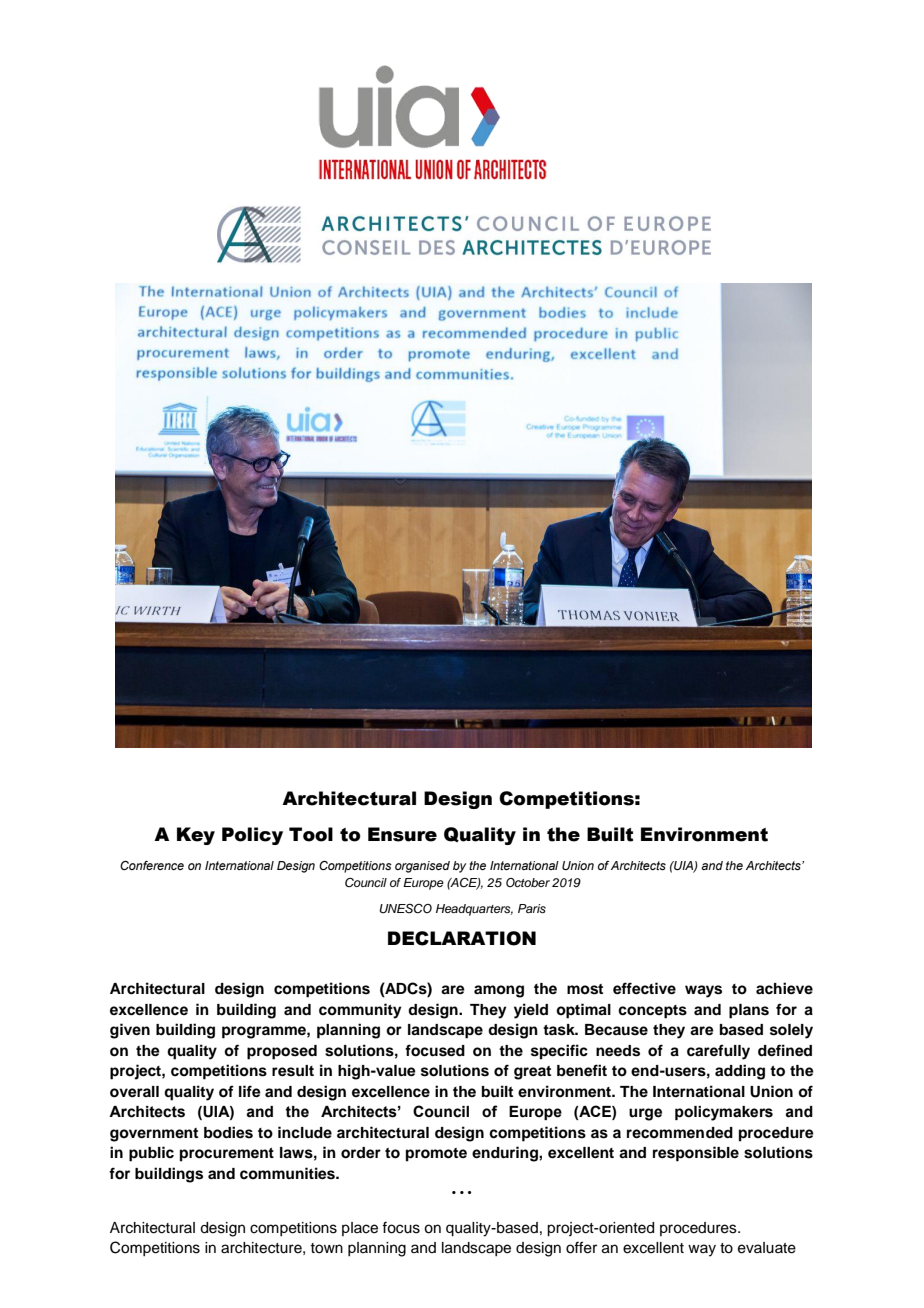 This image has width=924, height=1308. Describe the element at coordinates (282, 1052) in the image. I see `proposed` at that location.
